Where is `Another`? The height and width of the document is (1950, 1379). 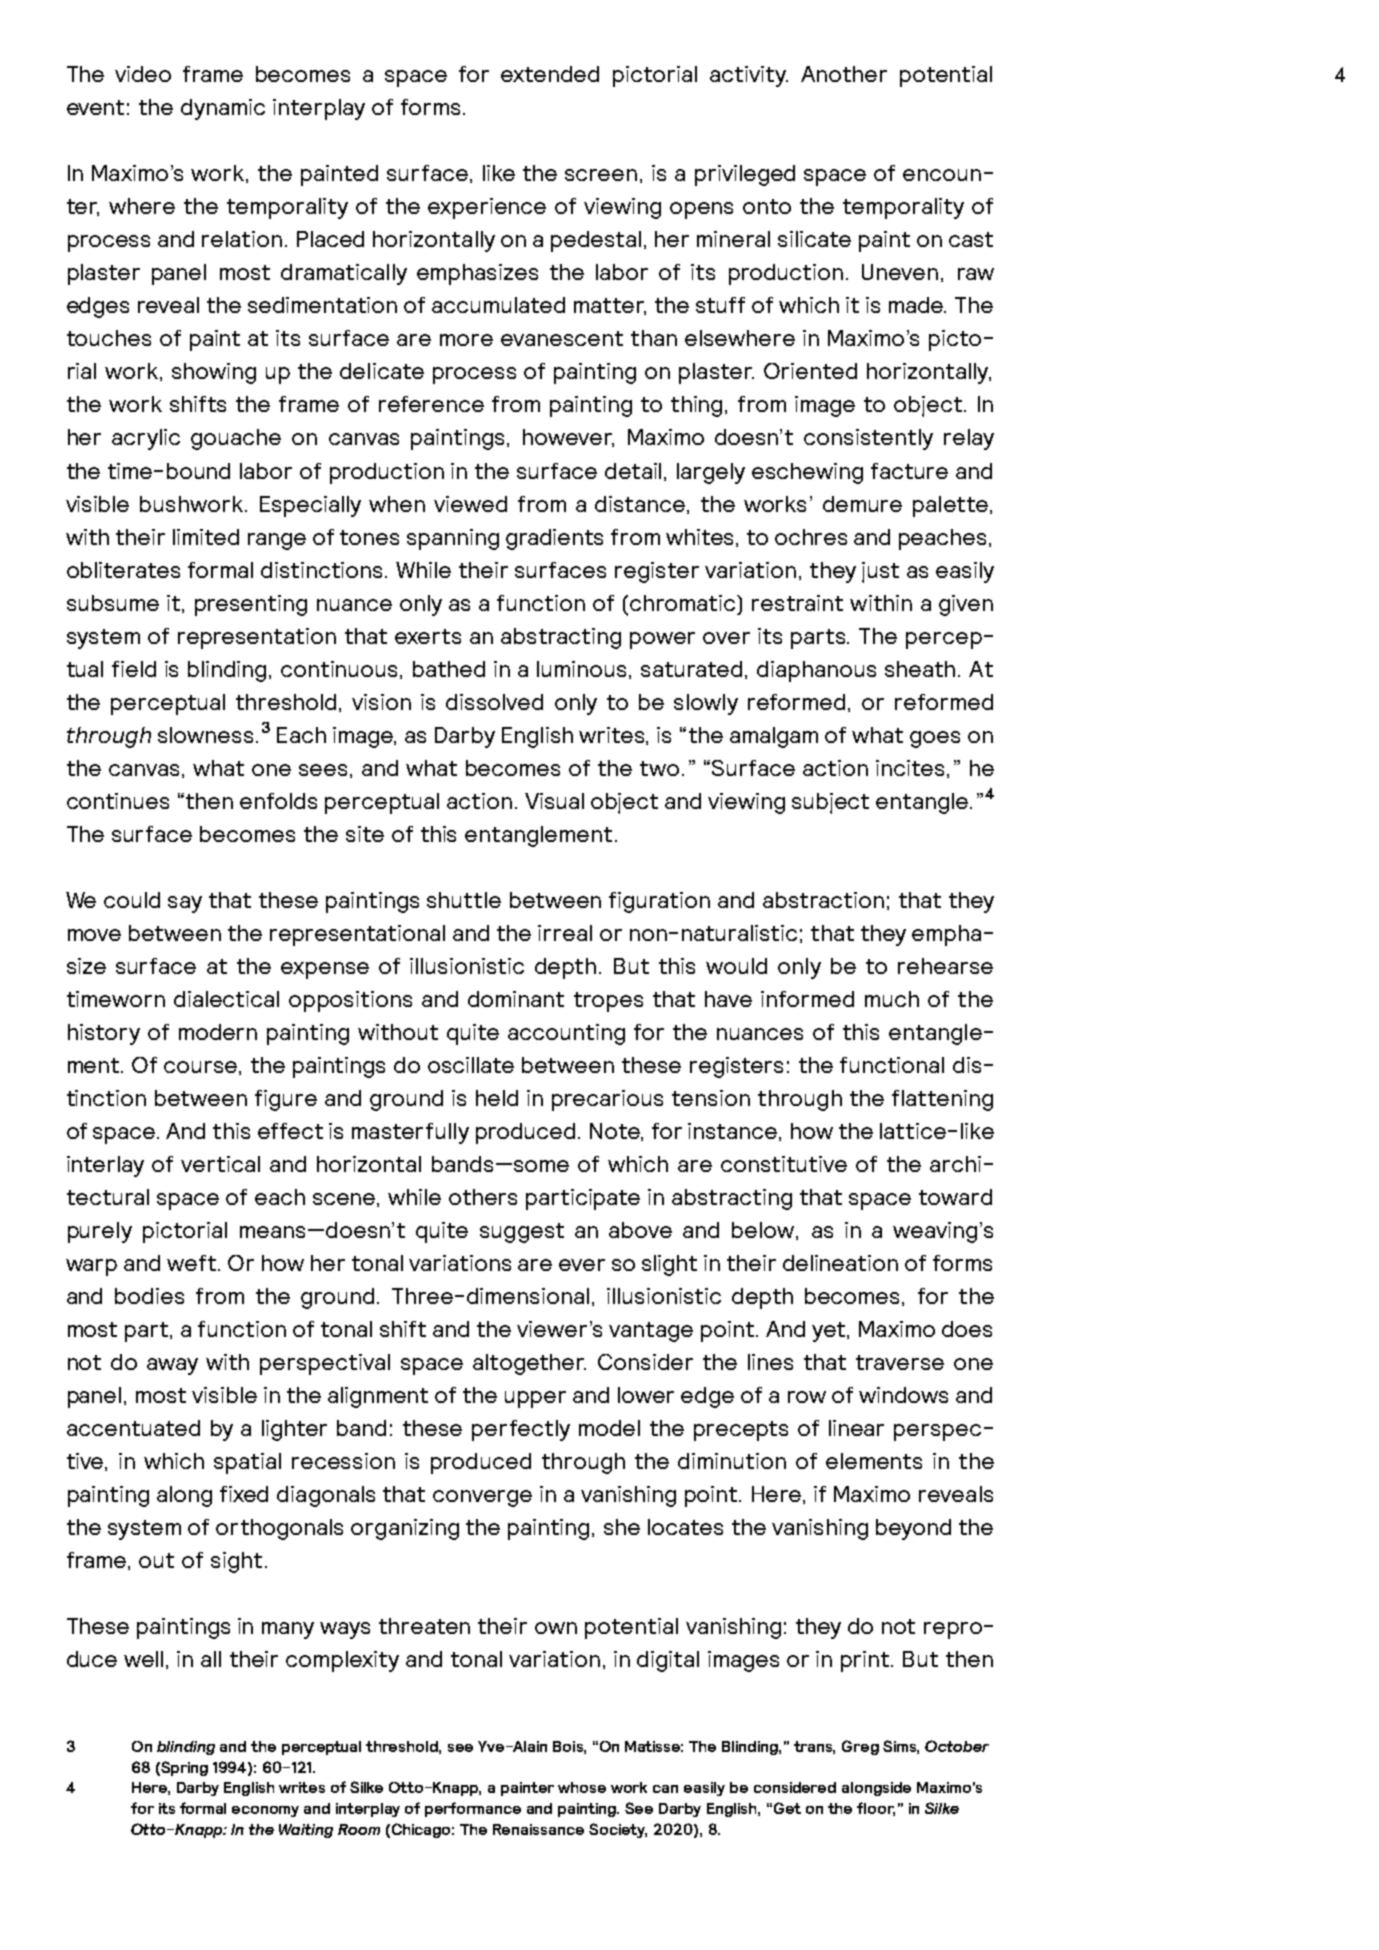 Another is located at coordinates (844, 74).
